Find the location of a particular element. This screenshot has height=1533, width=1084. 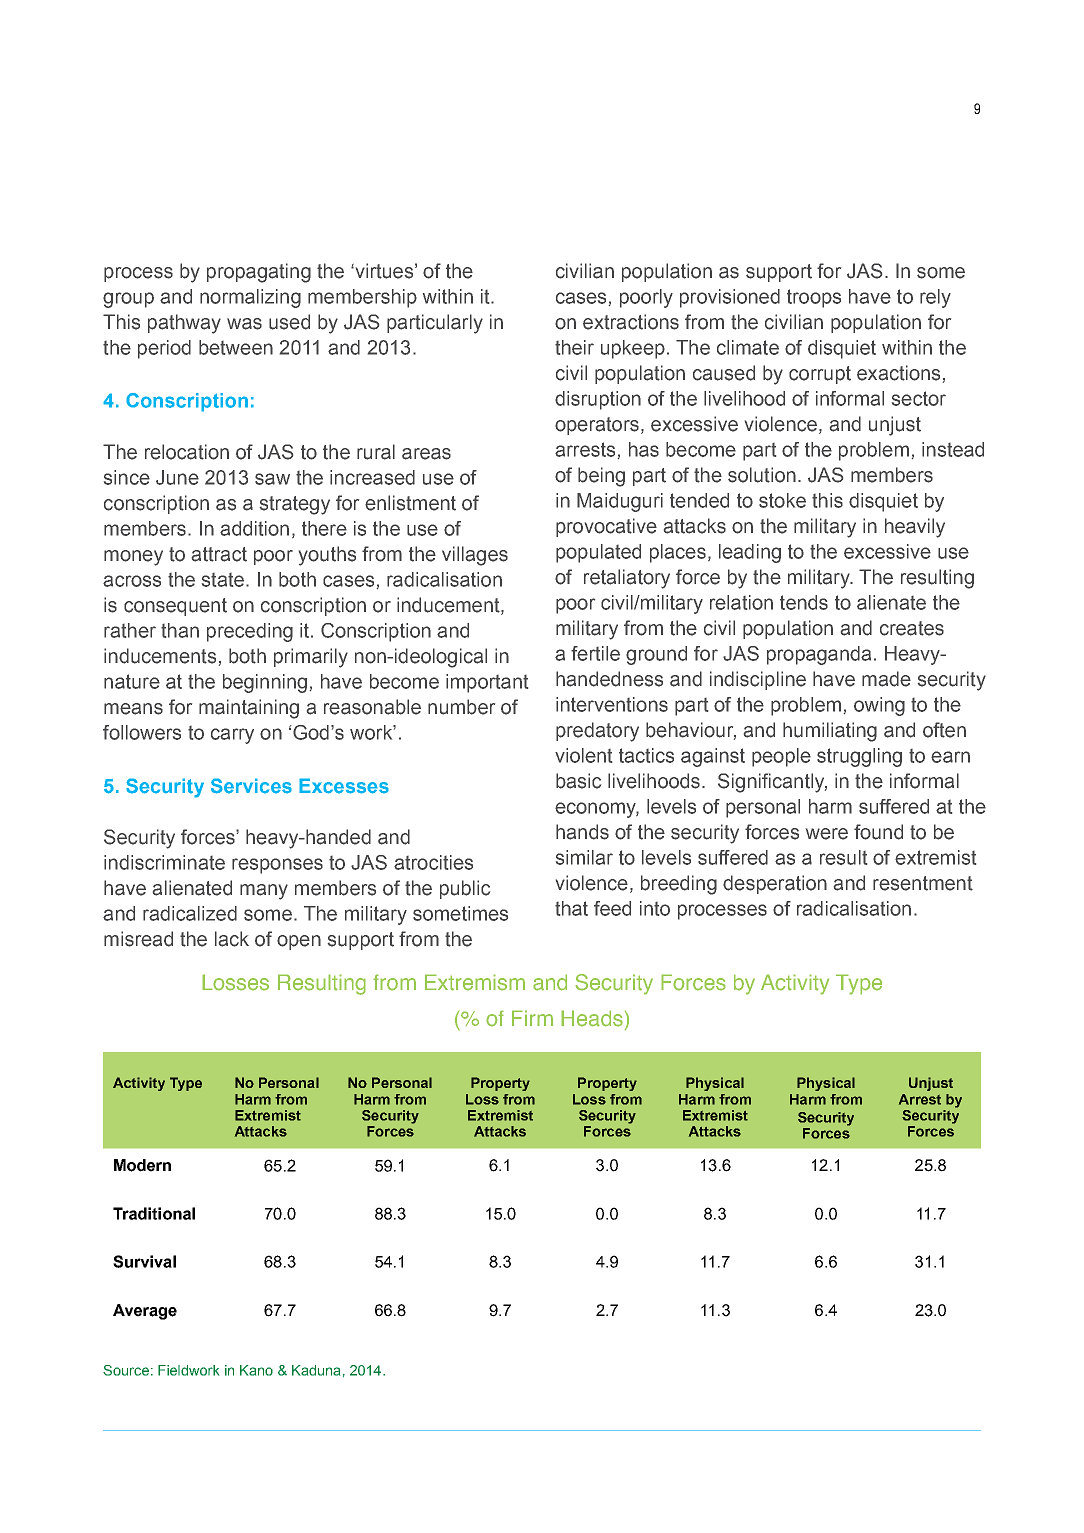

normalizing is located at coordinates (250, 298).
